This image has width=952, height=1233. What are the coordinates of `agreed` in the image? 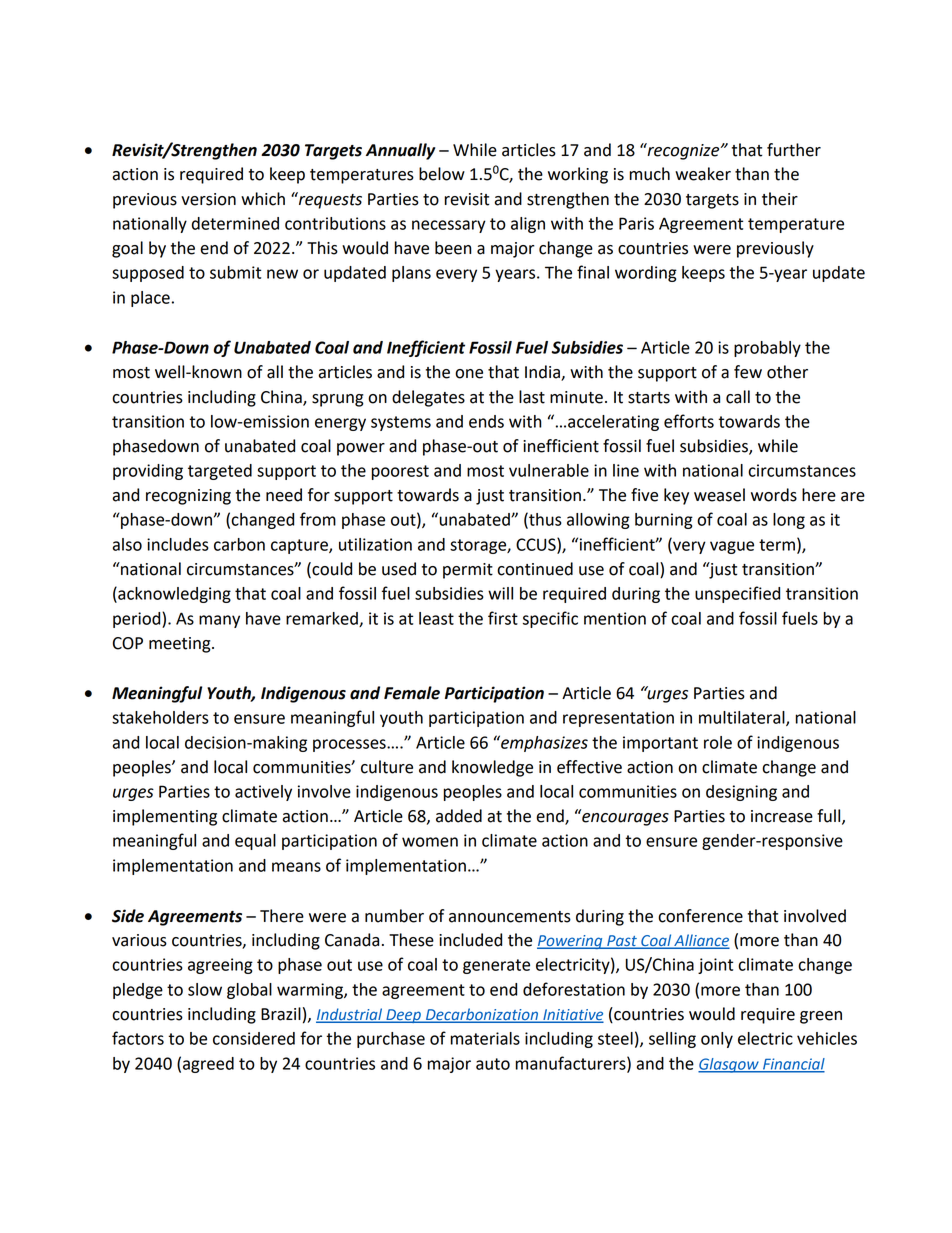 It's located at (208, 1065).
